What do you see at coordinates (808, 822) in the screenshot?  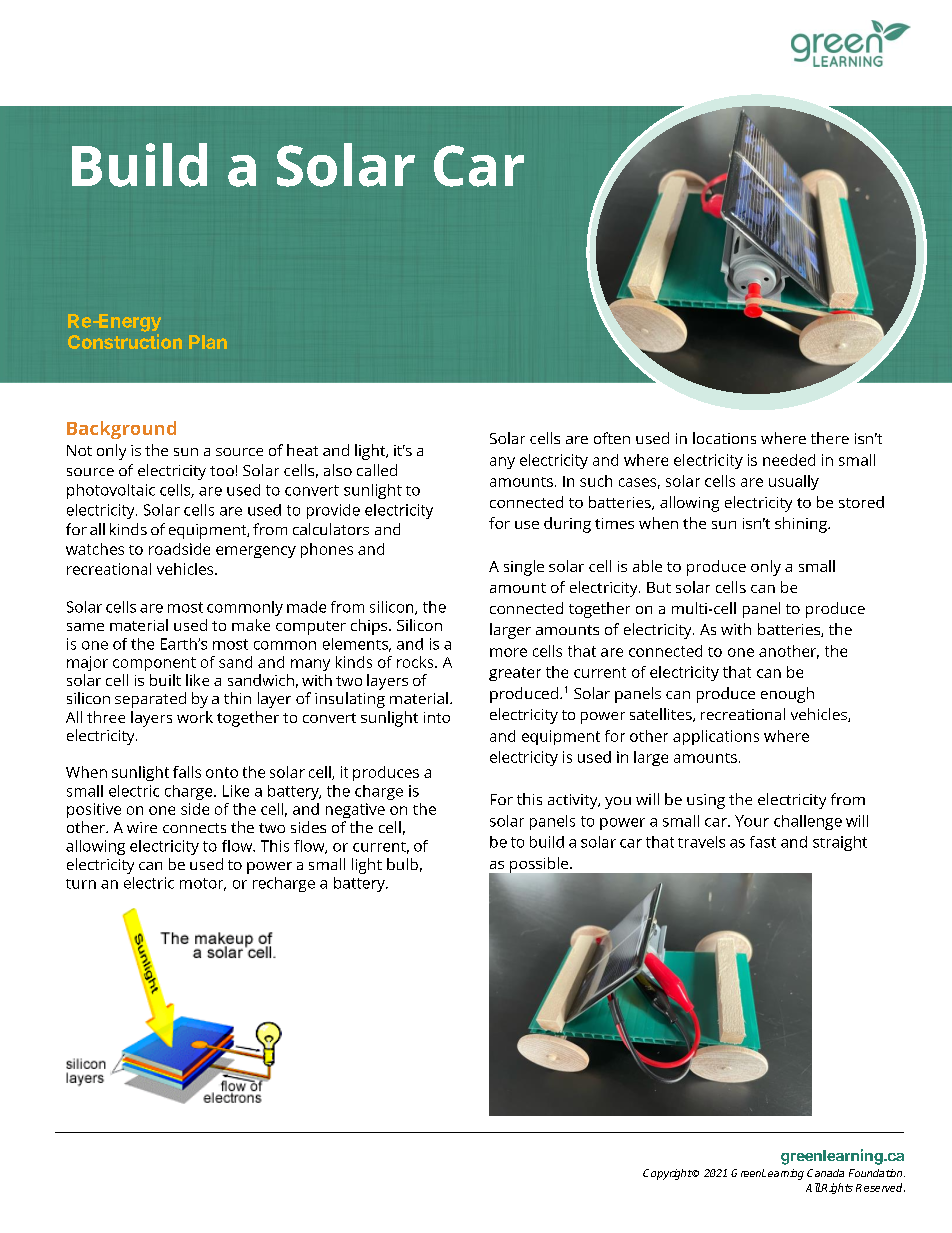 I see `challenge` at bounding box center [808, 822].
